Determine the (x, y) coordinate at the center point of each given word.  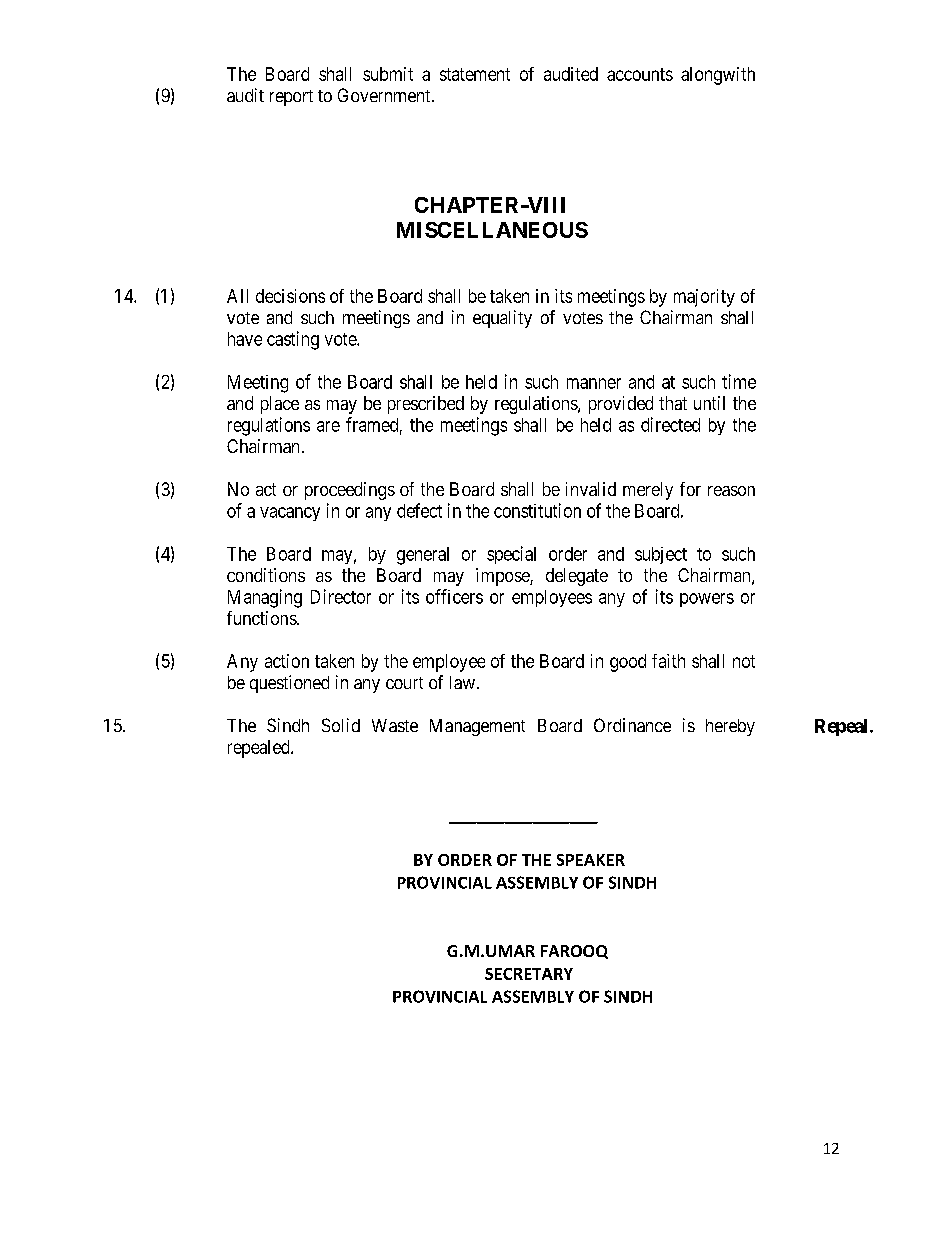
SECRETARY (529, 974)
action (287, 661)
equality (502, 319)
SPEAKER (591, 860)
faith (668, 661)
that (673, 403)
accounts (640, 74)
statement (475, 74)
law (462, 682)
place (280, 405)
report (291, 98)
